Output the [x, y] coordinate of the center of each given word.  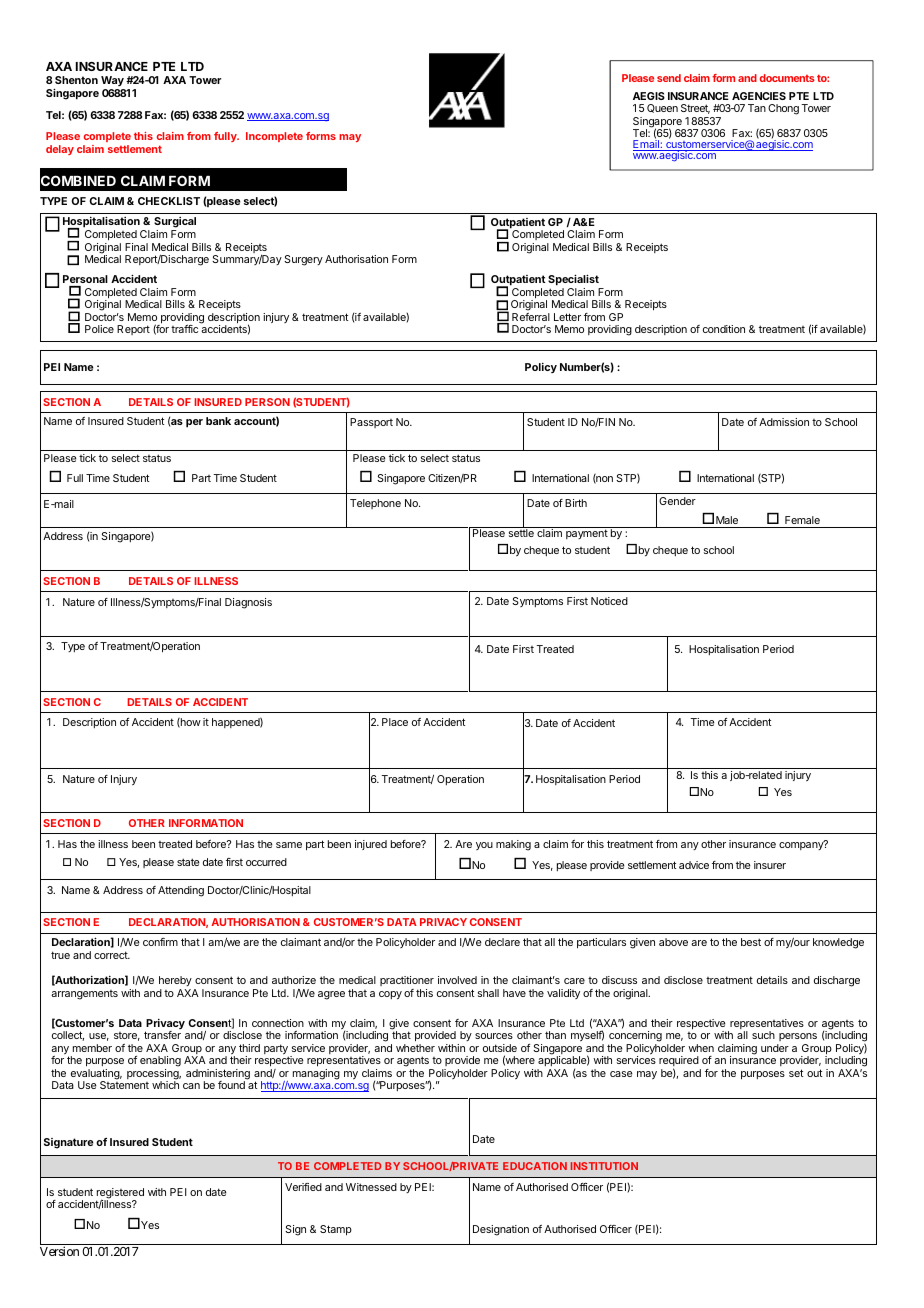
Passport [371, 423]
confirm [160, 942]
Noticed [609, 601]
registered [120, 1194]
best [751, 942]
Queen [662, 108]
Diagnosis [248, 603]
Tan [757, 108]
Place [395, 722]
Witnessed [371, 1187]
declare [502, 942]
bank [218, 421]
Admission [784, 422]
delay [60, 150]
